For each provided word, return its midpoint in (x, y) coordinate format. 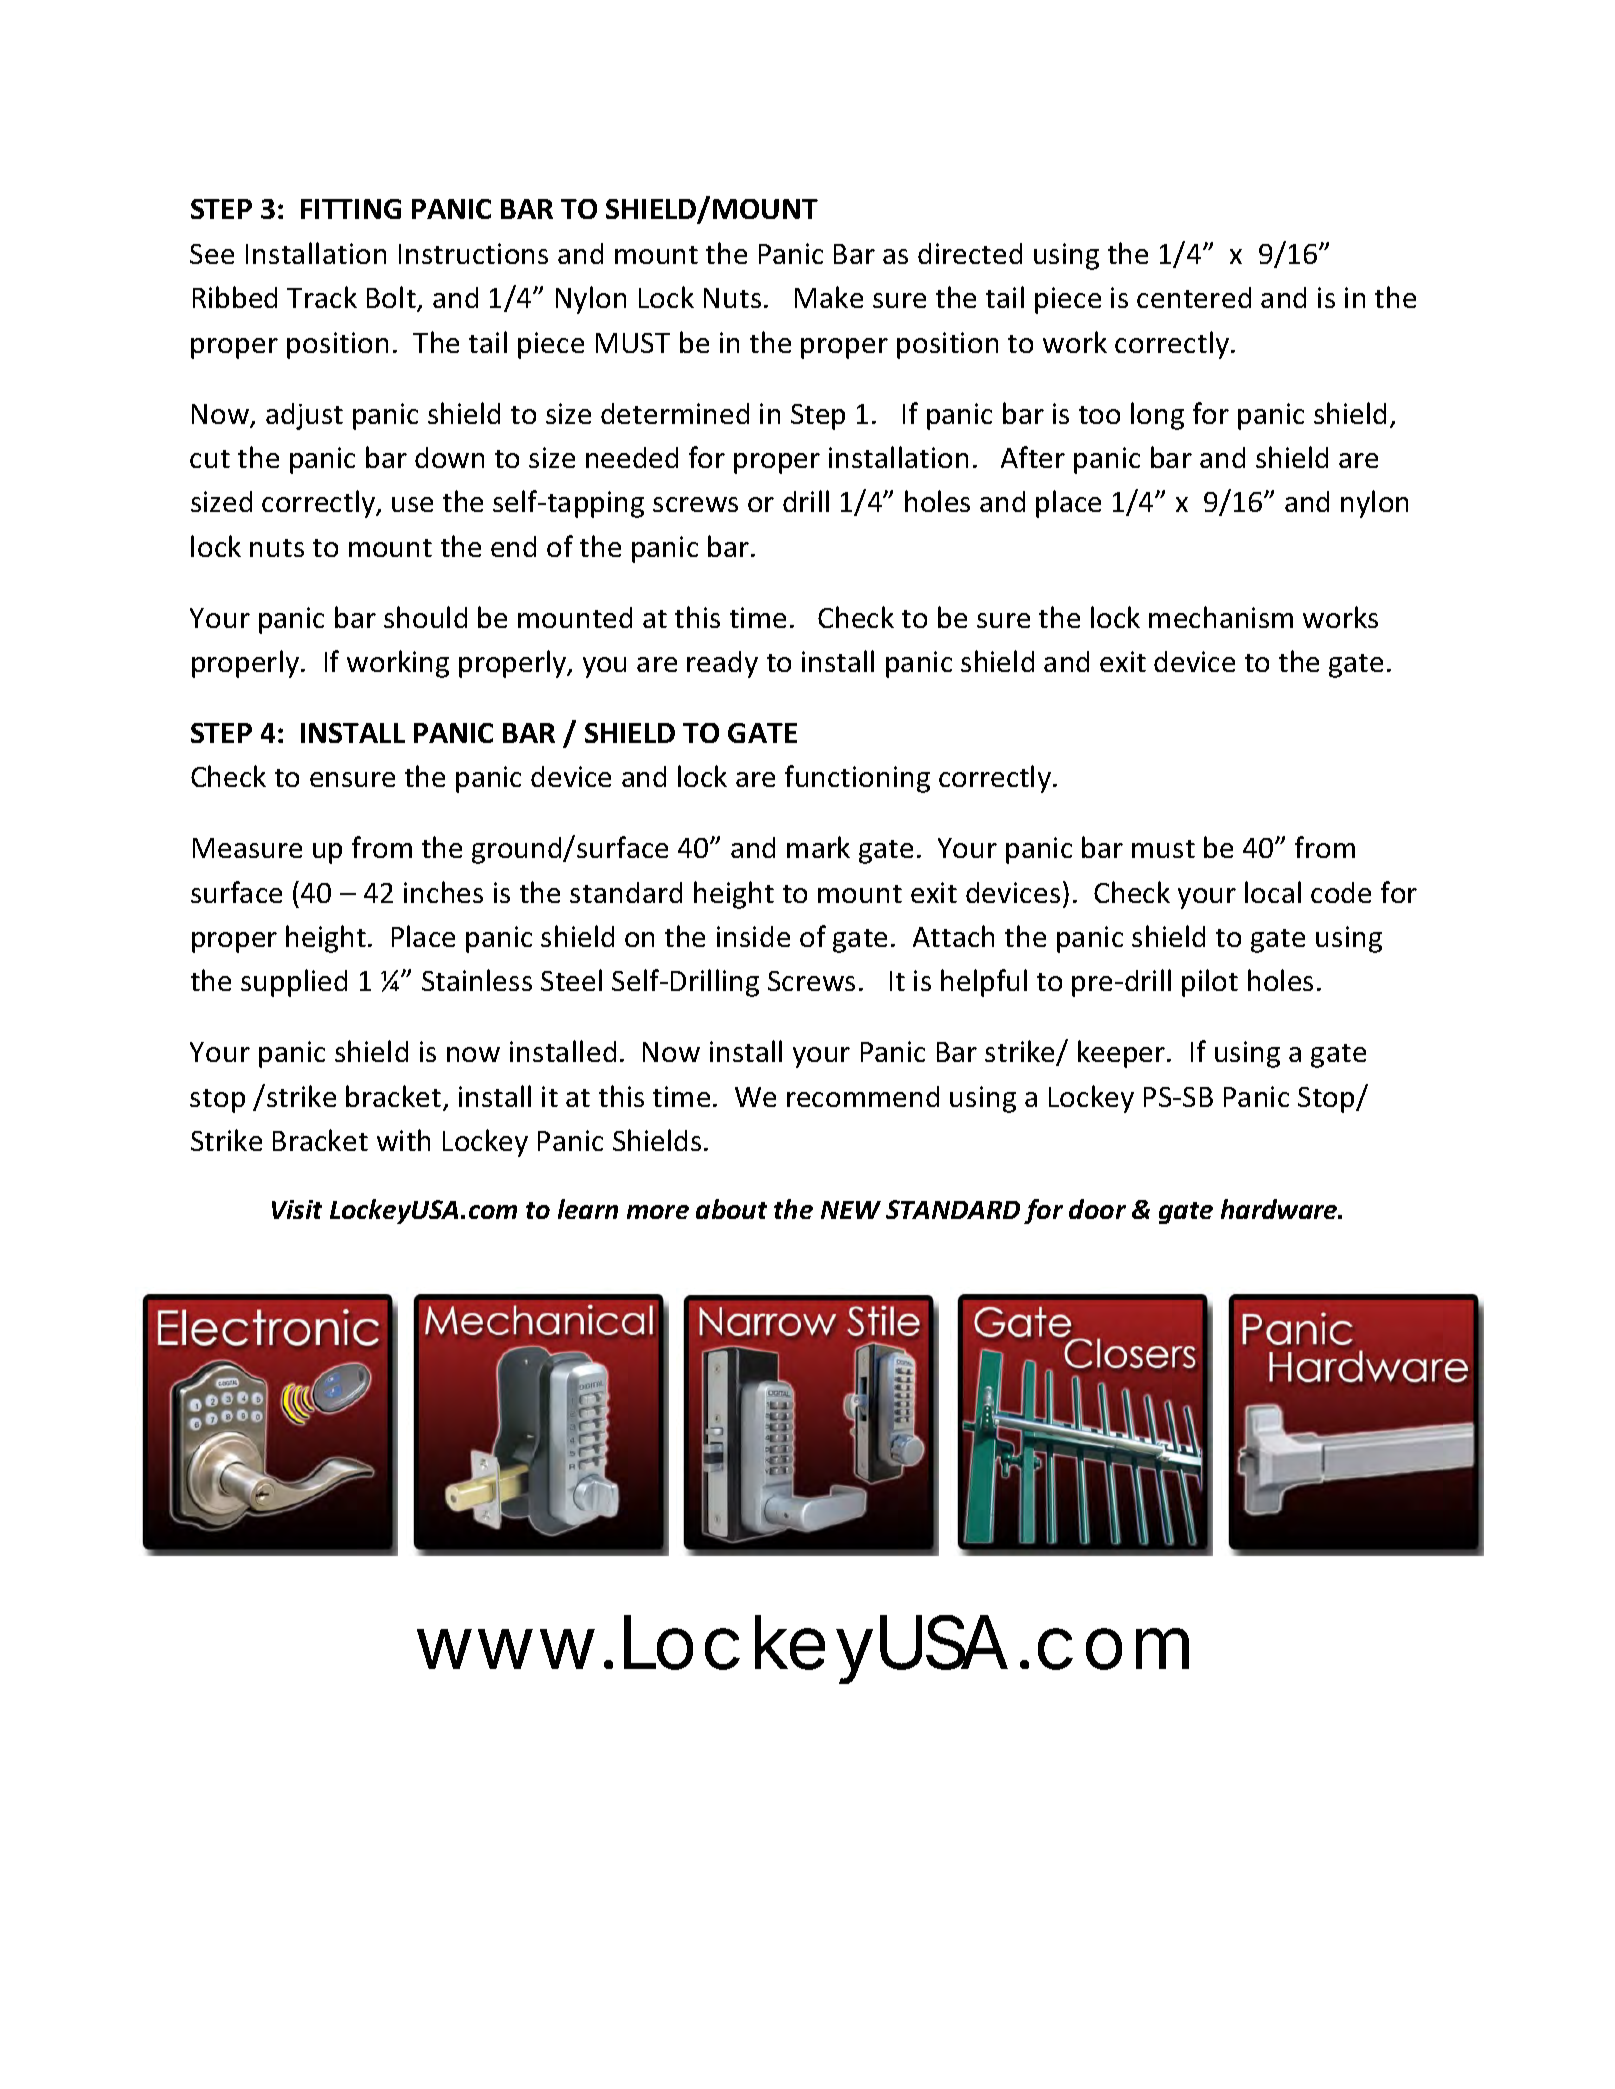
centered (1194, 297)
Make (829, 297)
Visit (297, 1209)
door (1097, 1209)
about (731, 1209)
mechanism (1221, 617)
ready (722, 664)
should (425, 617)
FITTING (351, 209)
